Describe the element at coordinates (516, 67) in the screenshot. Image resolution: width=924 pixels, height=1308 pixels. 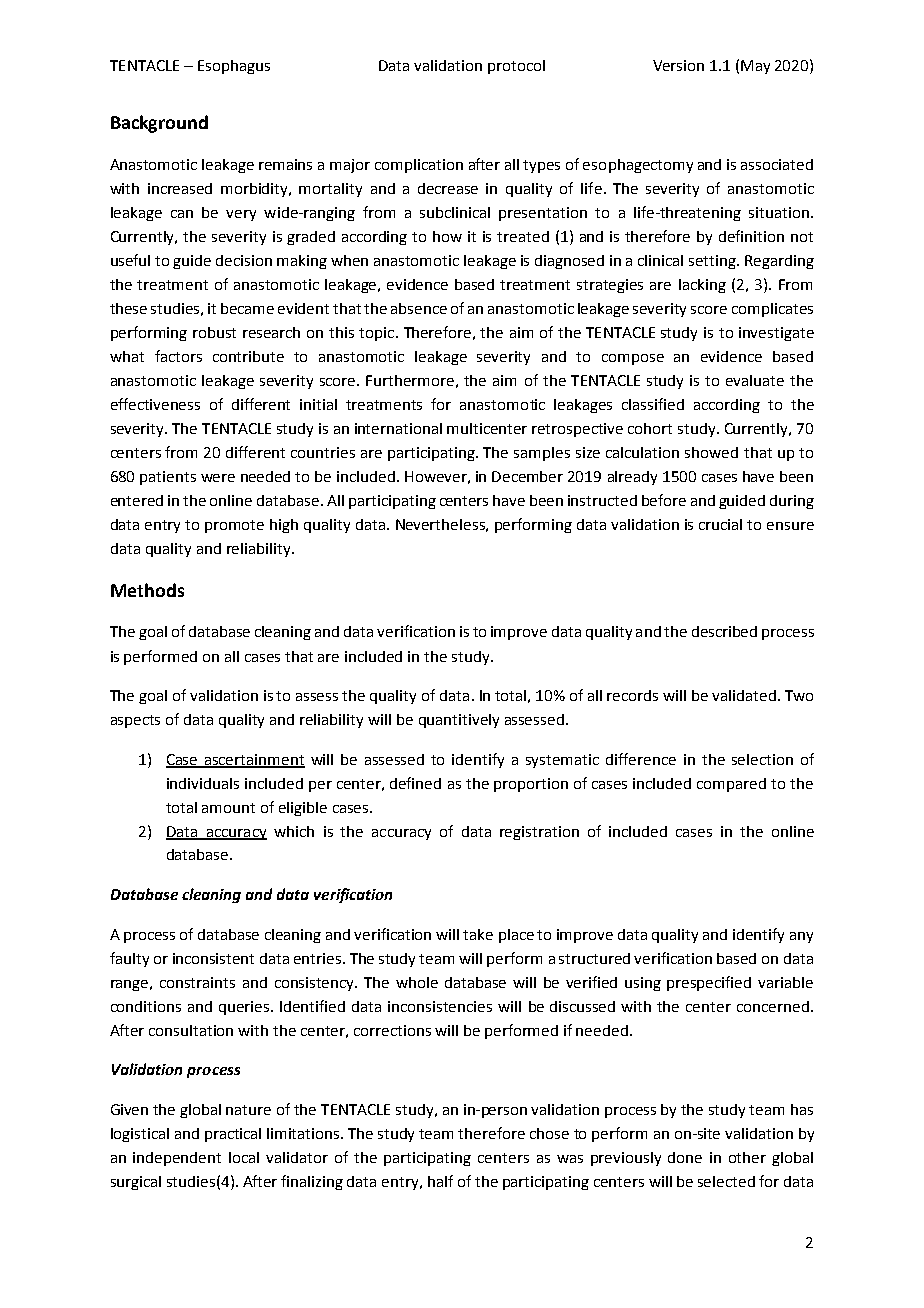
I see `protocol` at that location.
